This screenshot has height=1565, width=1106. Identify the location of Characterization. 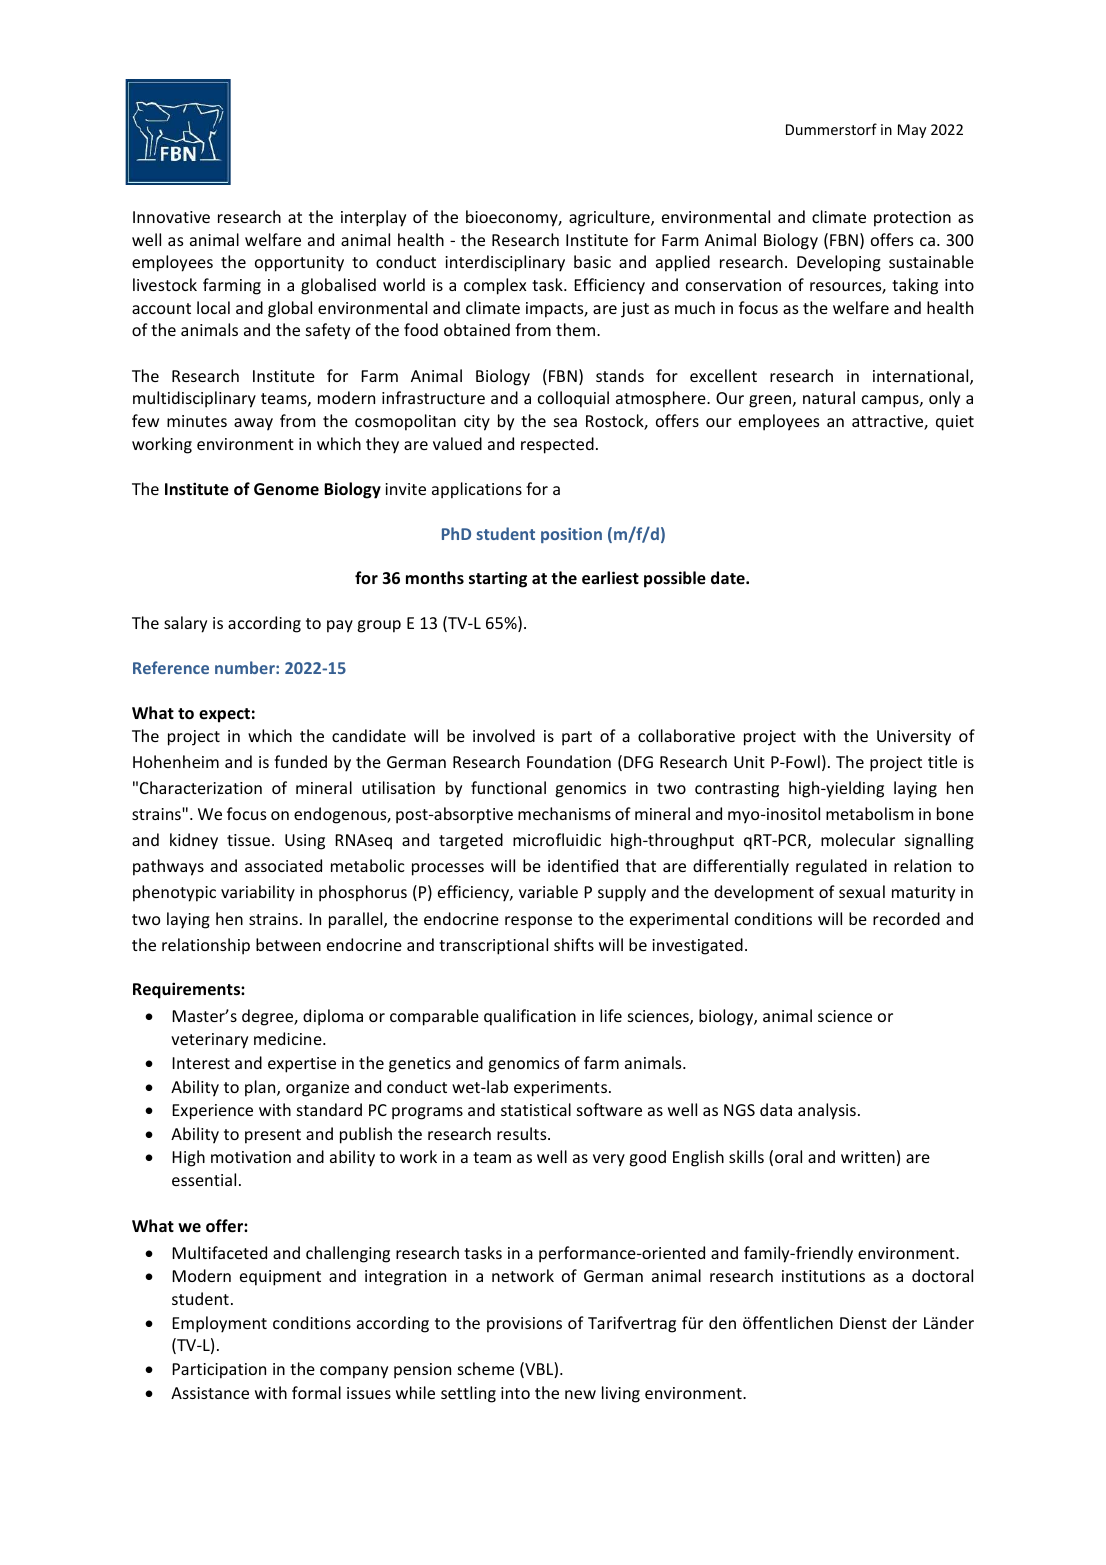
(201, 787).
